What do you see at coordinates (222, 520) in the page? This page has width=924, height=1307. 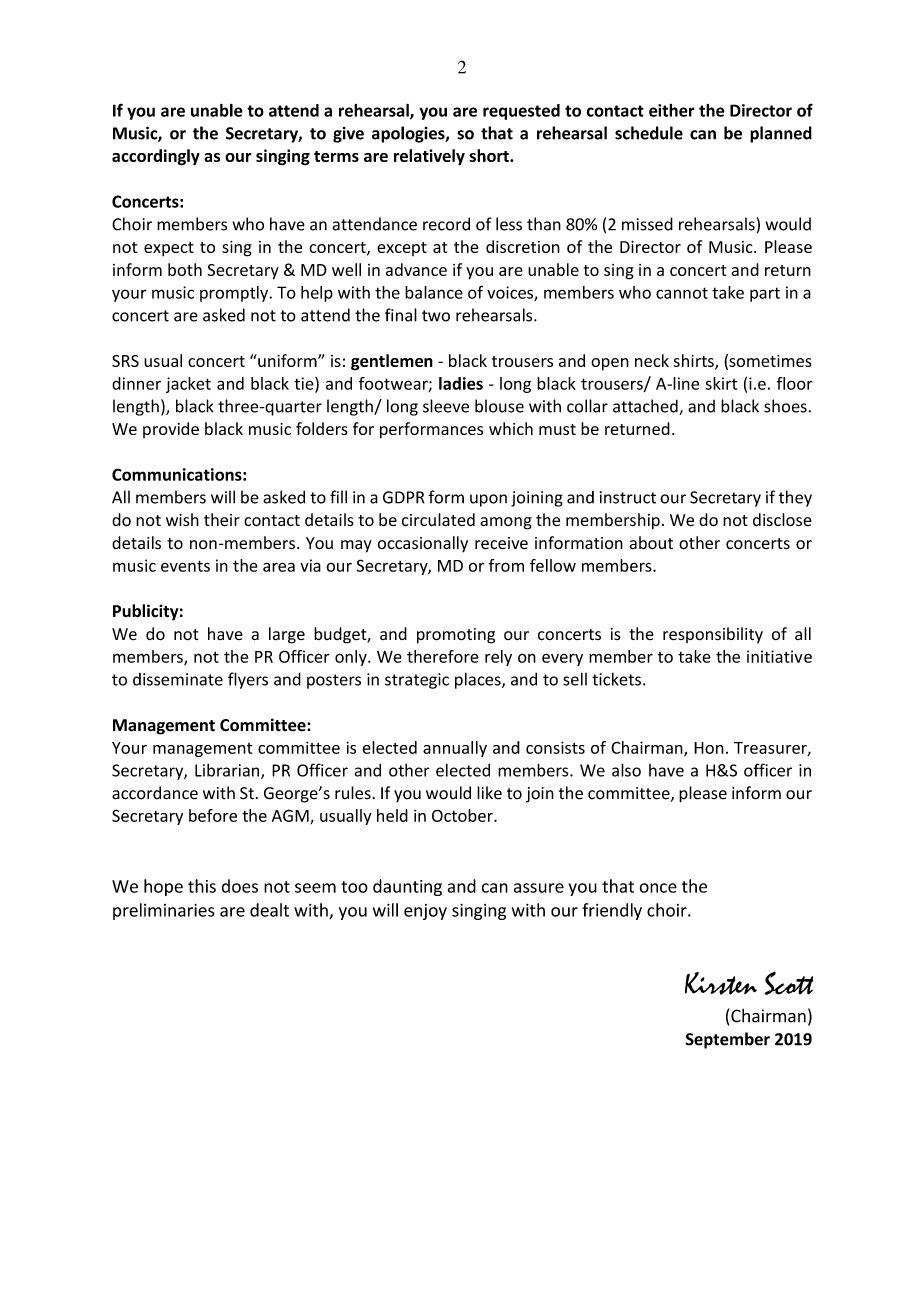 I see `their` at bounding box center [222, 520].
